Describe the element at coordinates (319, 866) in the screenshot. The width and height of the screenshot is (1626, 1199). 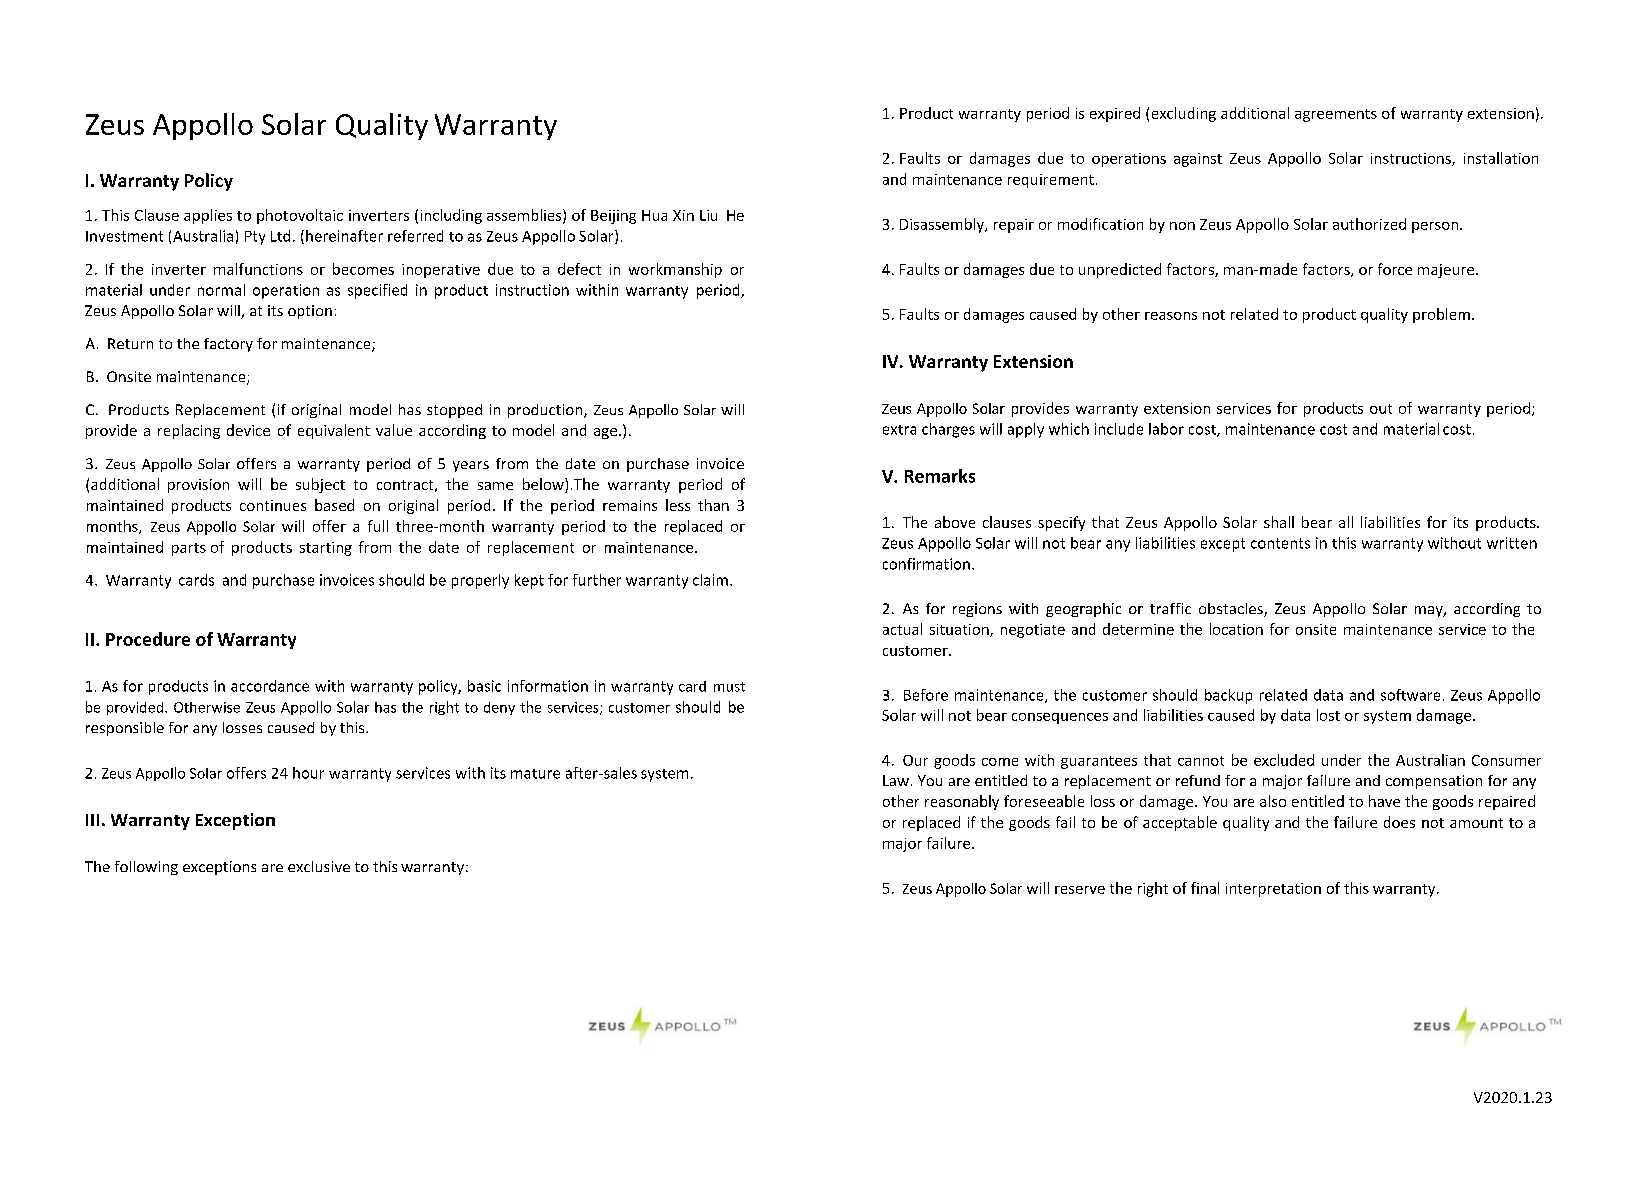
I see `exclusive` at that location.
